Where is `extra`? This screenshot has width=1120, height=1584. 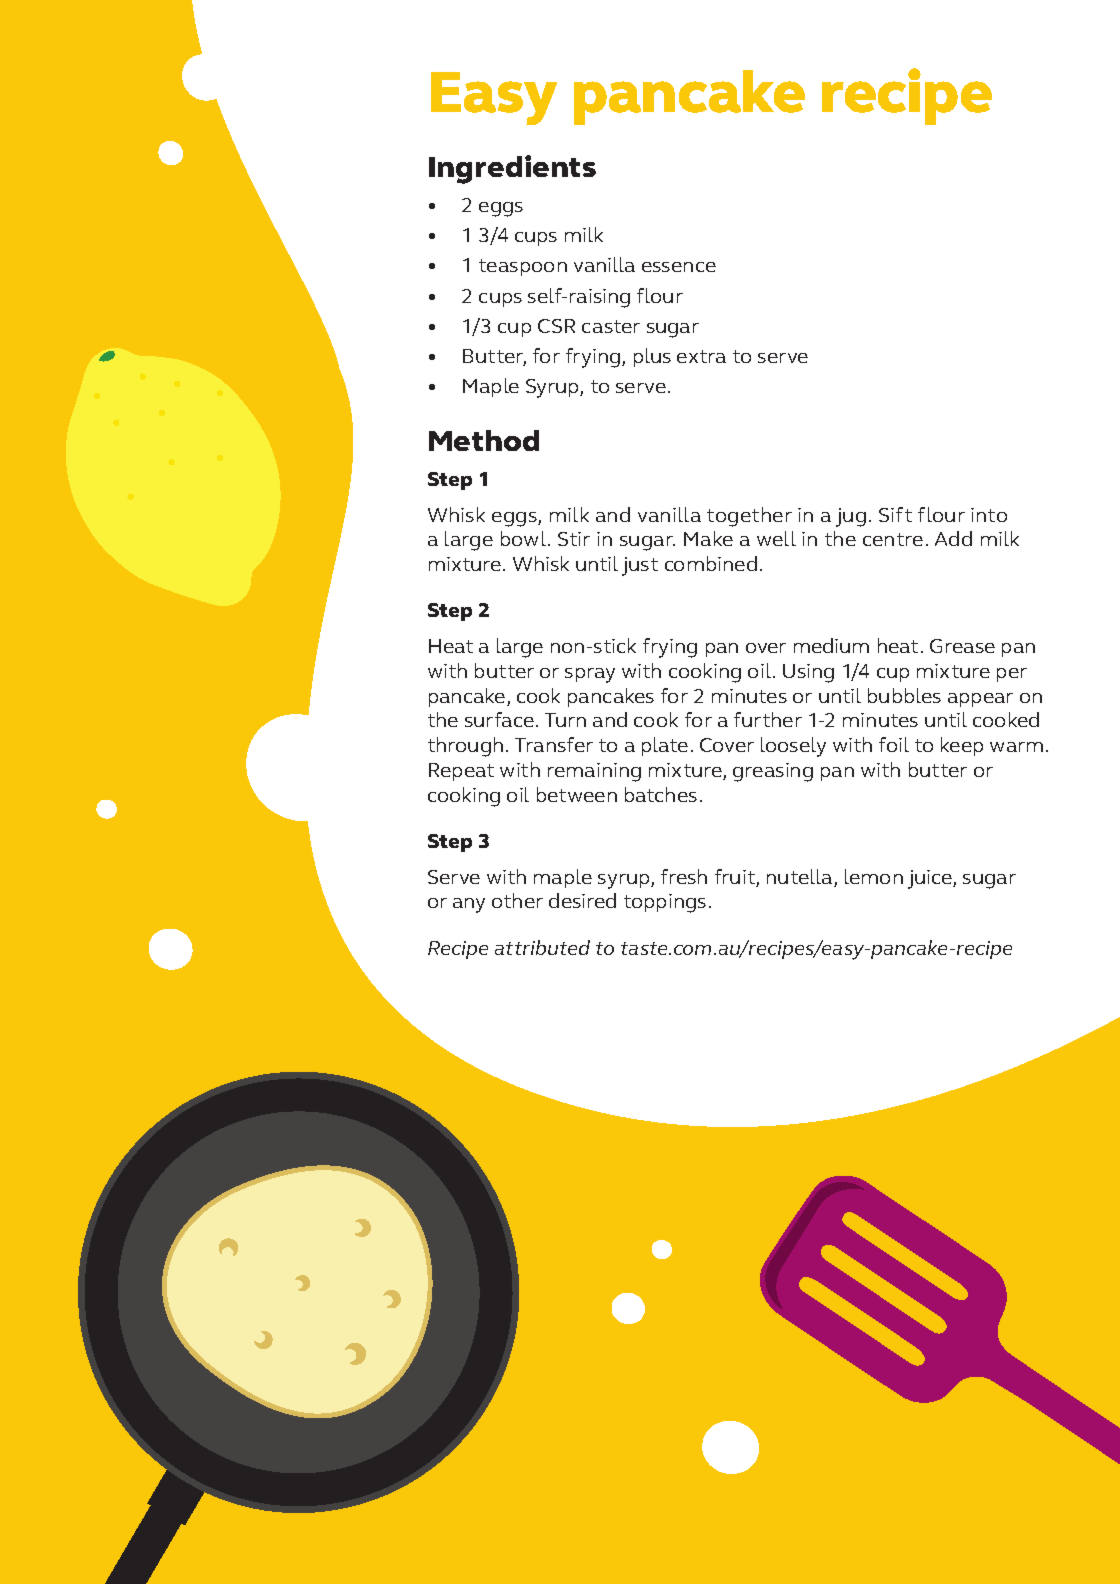 extra is located at coordinates (701, 356).
